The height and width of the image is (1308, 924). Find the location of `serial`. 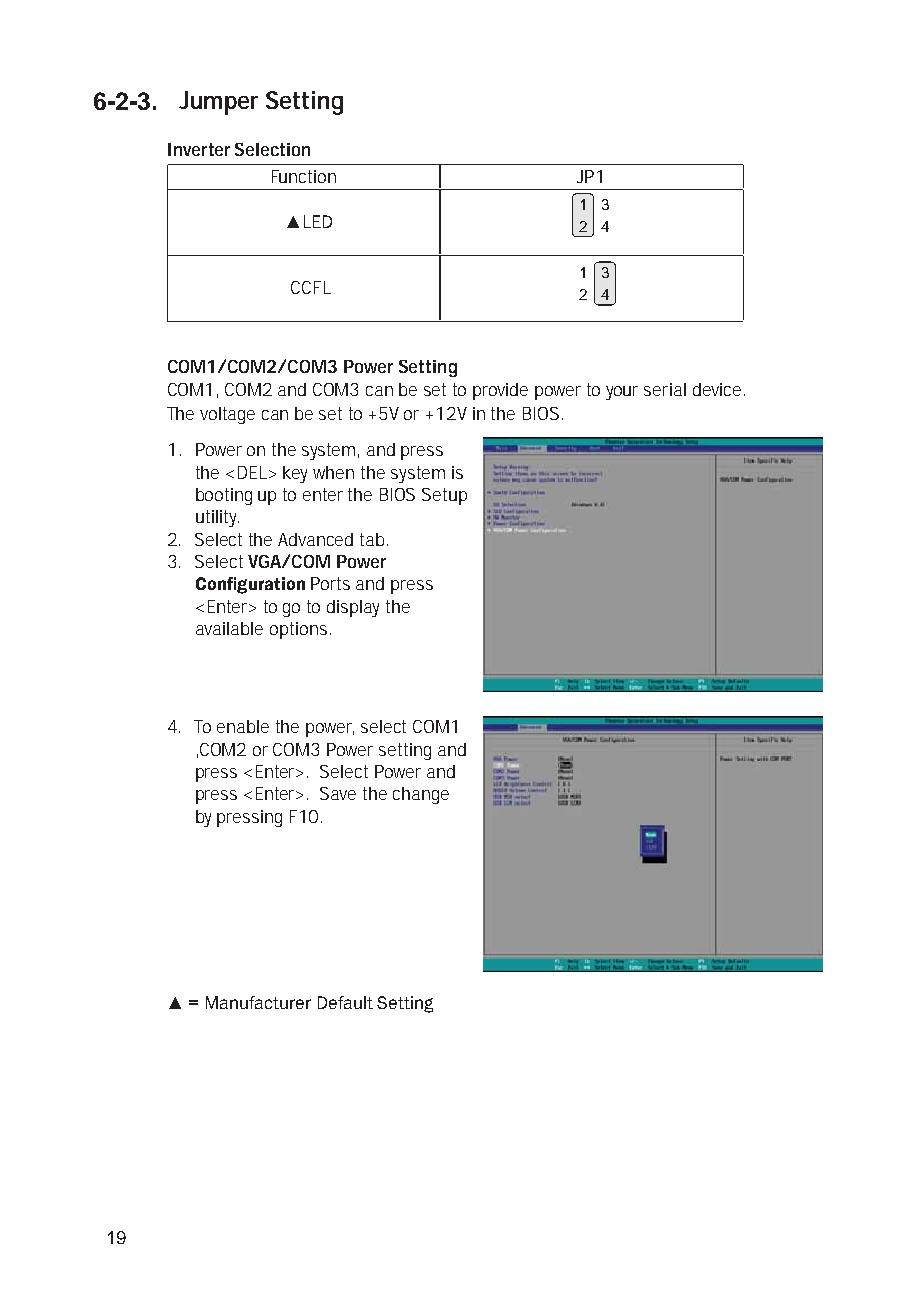

serial is located at coordinates (665, 389).
